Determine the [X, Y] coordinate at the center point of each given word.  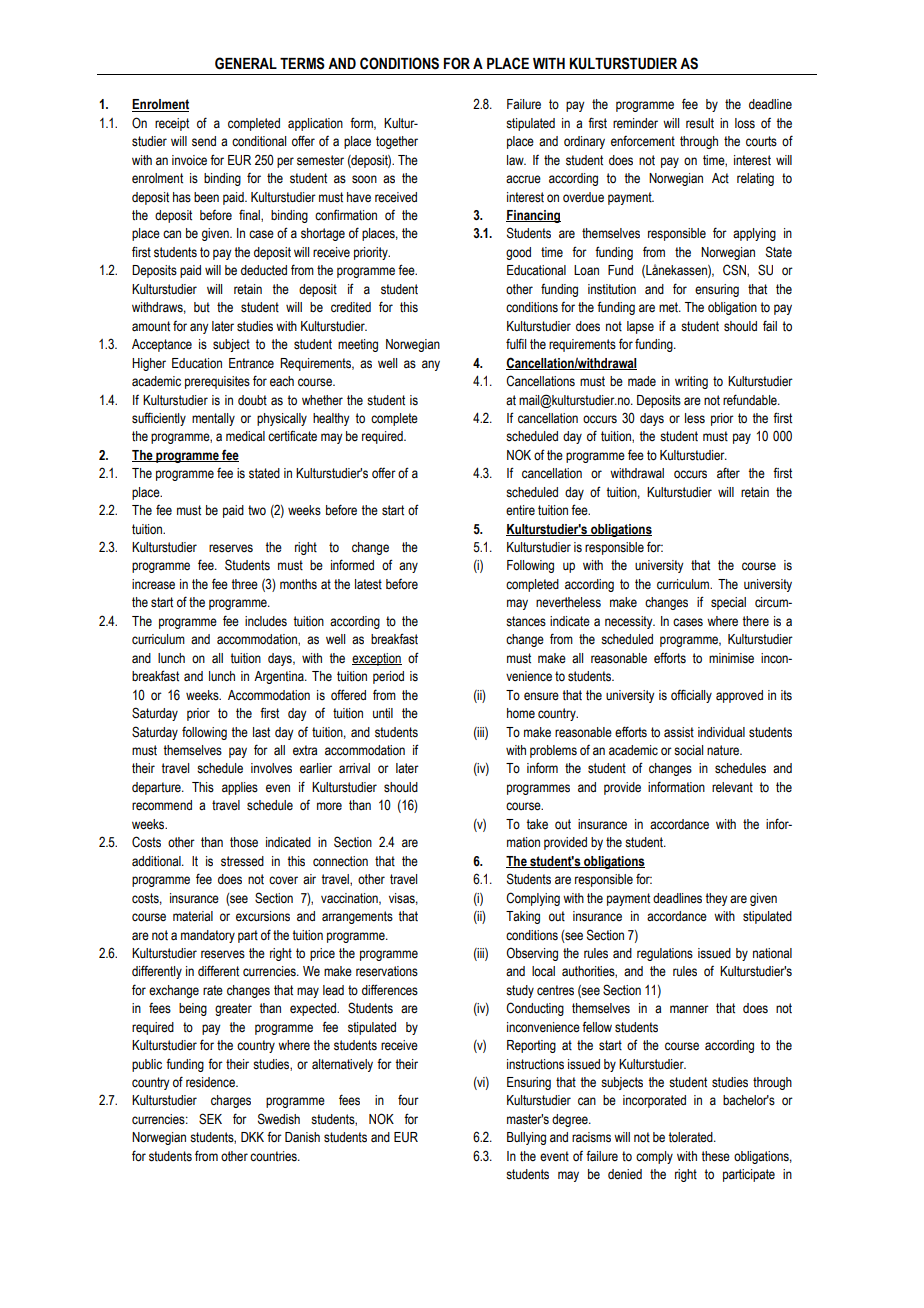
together [397, 142]
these [715, 1156]
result [700, 123]
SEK [210, 1119]
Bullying [526, 1138]
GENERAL [246, 63]
